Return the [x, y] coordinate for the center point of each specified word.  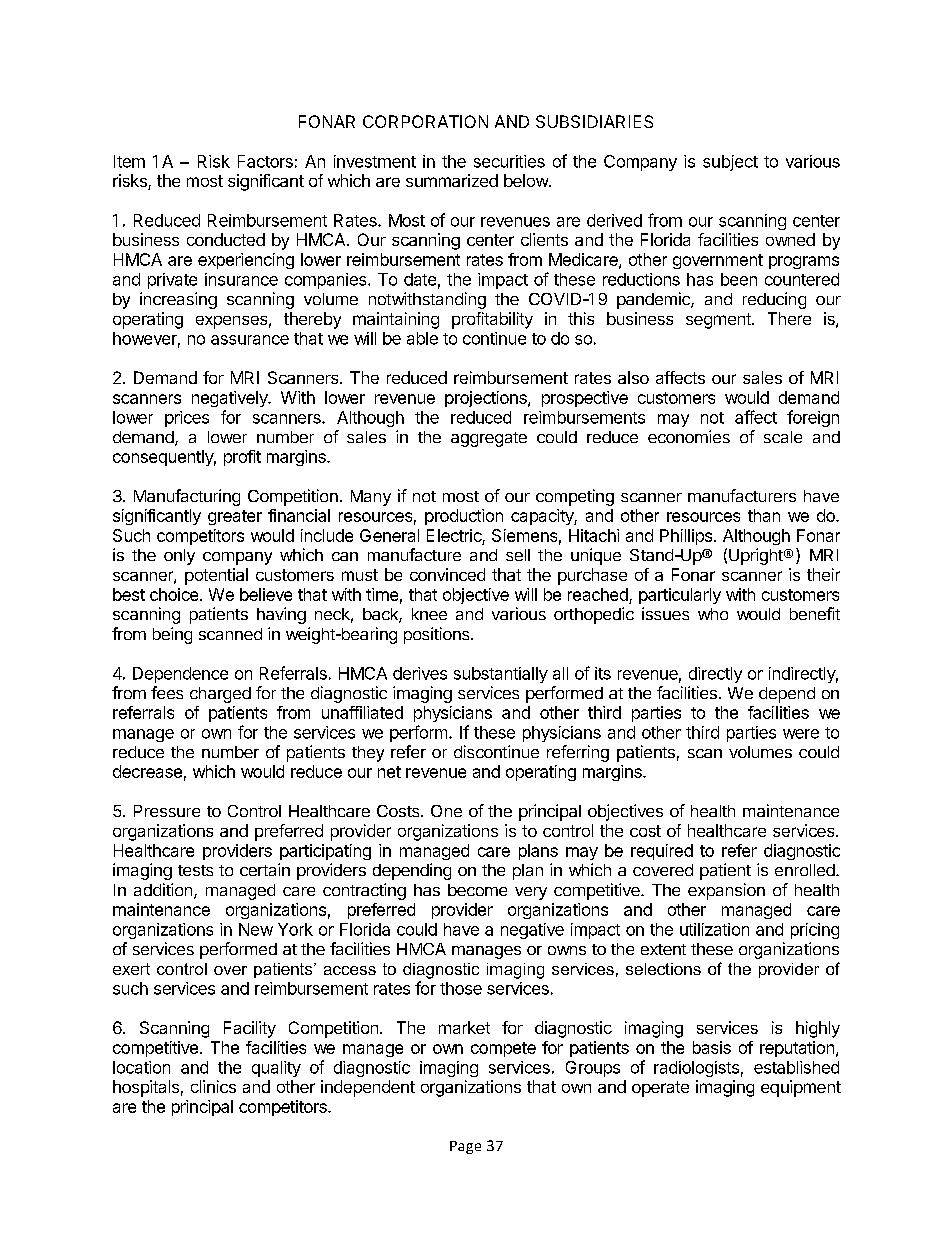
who [713, 614]
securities [509, 161]
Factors [265, 161]
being [172, 635]
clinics [213, 1086]
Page [465, 1147]
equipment [801, 1088]
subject [730, 163]
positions [438, 635]
